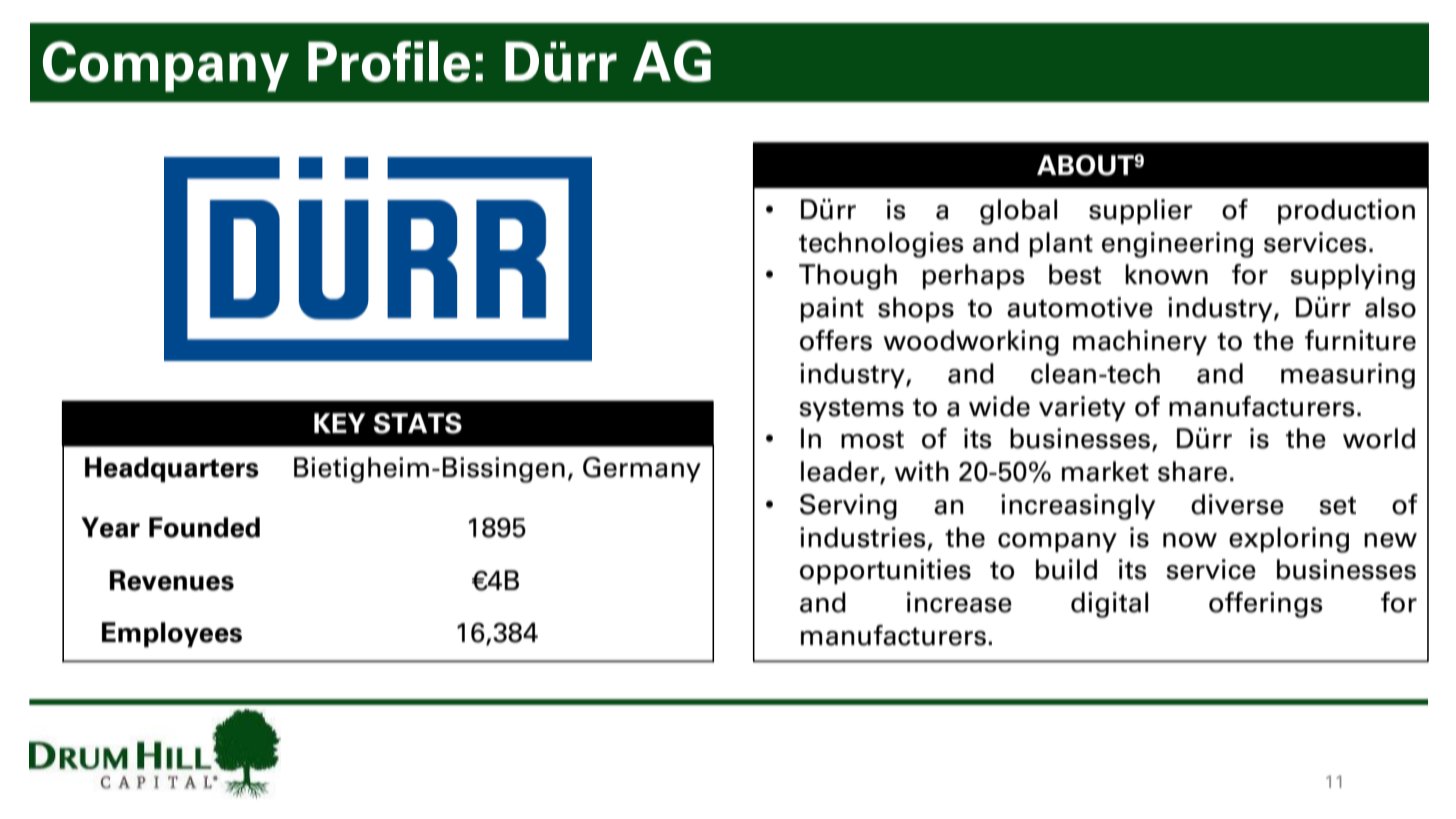 The height and width of the page is (819, 1456). I want to click on leader, so click(841, 472).
